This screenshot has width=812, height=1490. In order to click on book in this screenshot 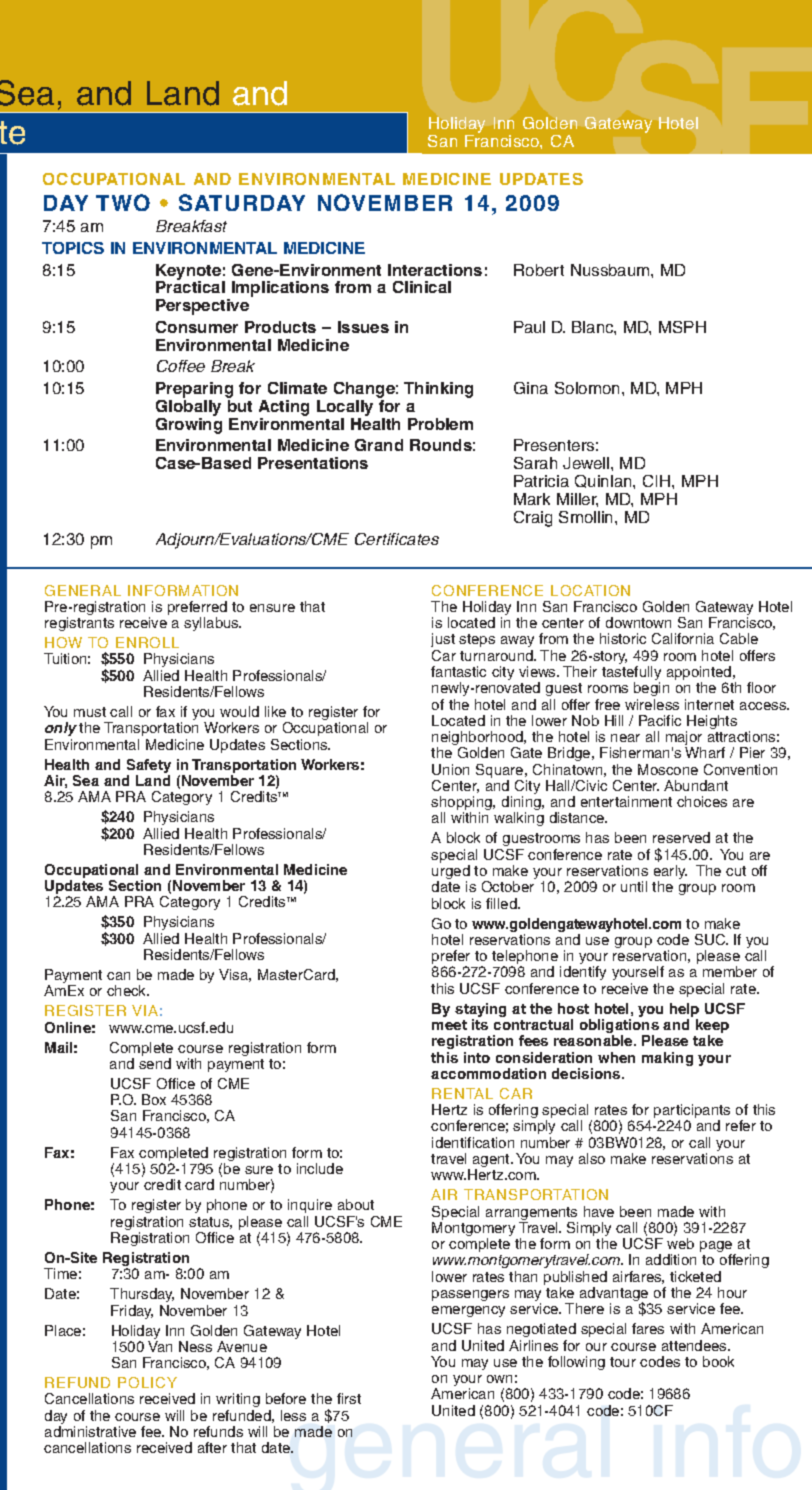, I will do `click(718, 1361)`.
